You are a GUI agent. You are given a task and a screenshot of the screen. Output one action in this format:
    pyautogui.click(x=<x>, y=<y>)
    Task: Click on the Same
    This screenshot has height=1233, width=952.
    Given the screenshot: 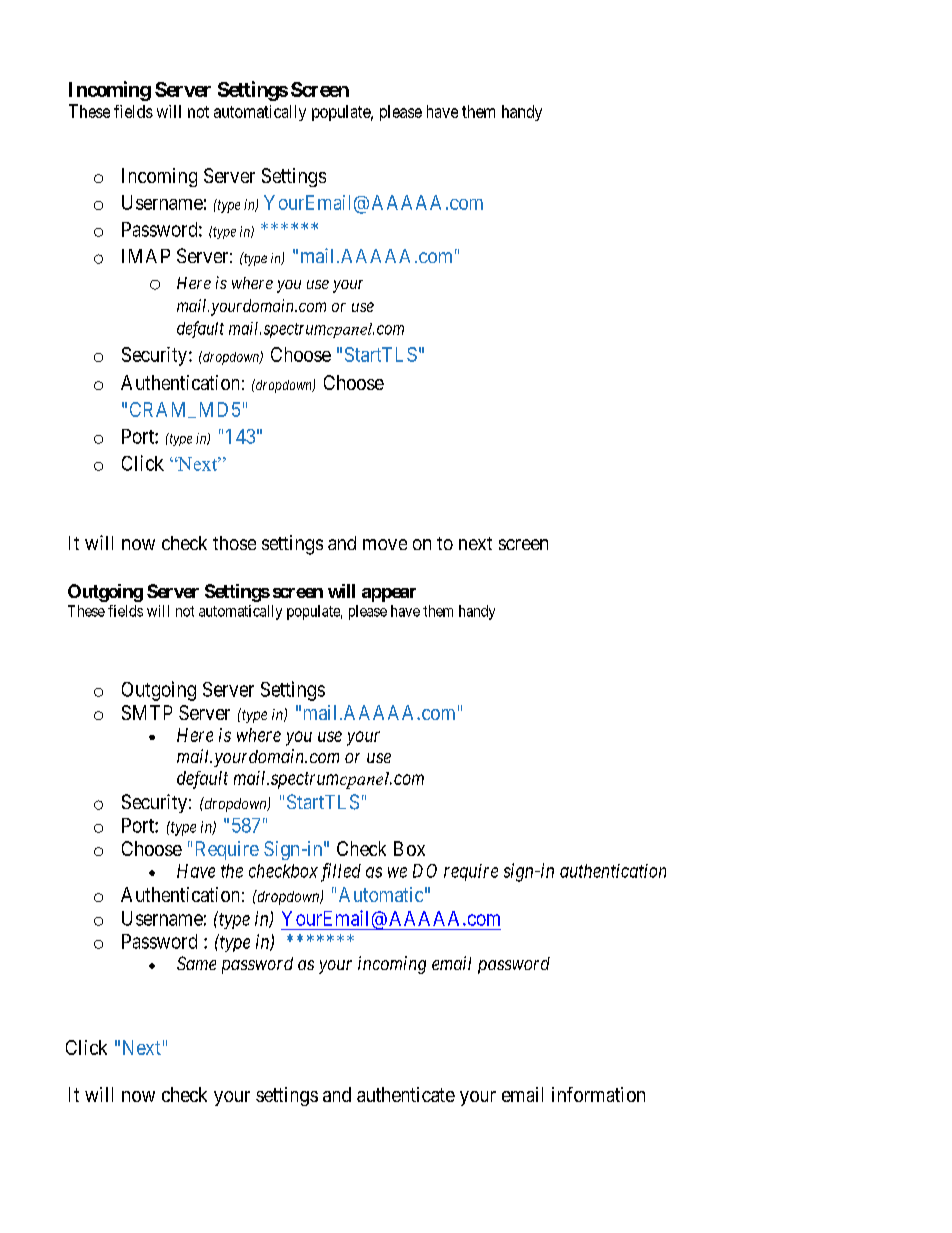 What is the action you would take?
    pyautogui.click(x=196, y=963)
